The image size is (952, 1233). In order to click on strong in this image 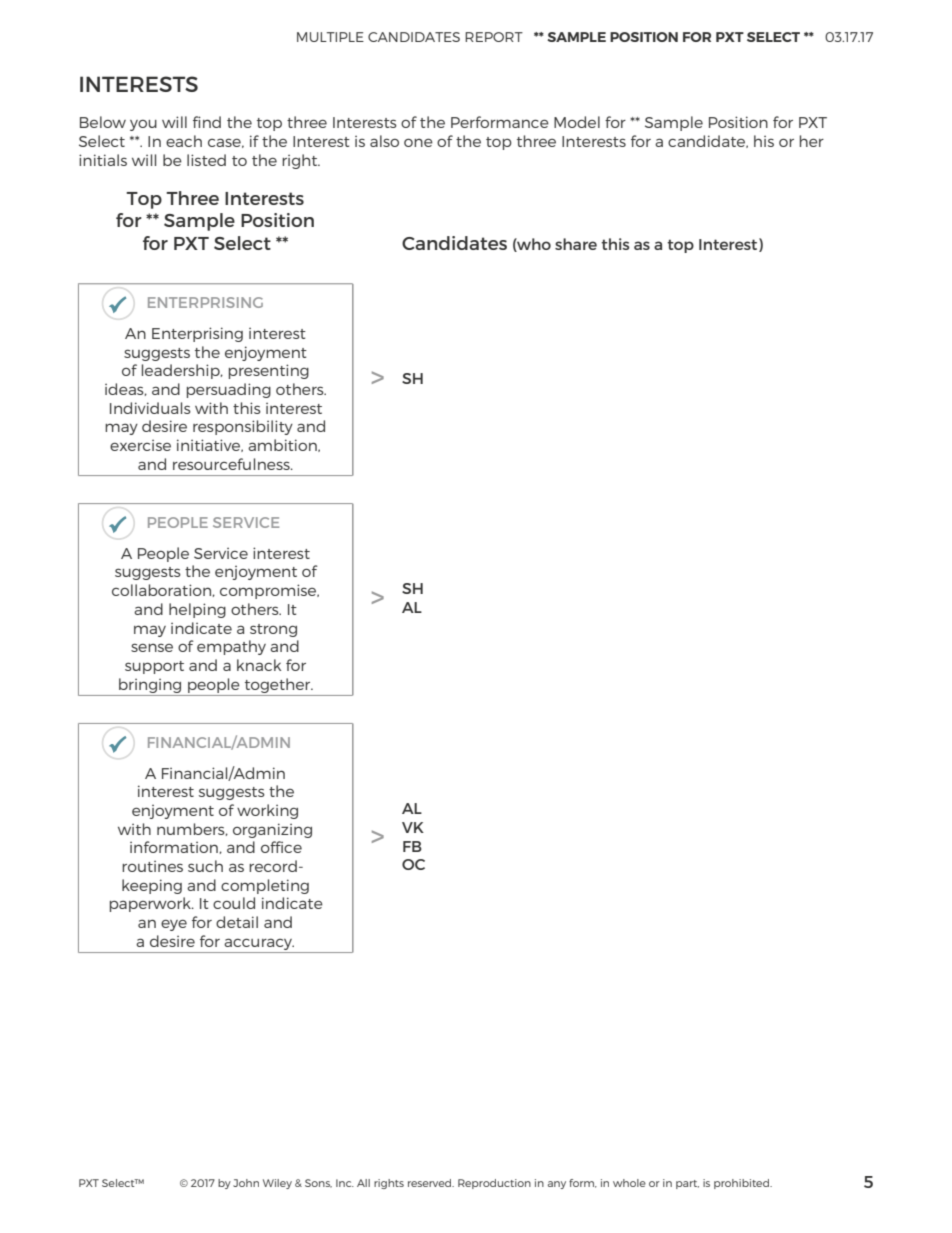, I will do `click(273, 630)`.
